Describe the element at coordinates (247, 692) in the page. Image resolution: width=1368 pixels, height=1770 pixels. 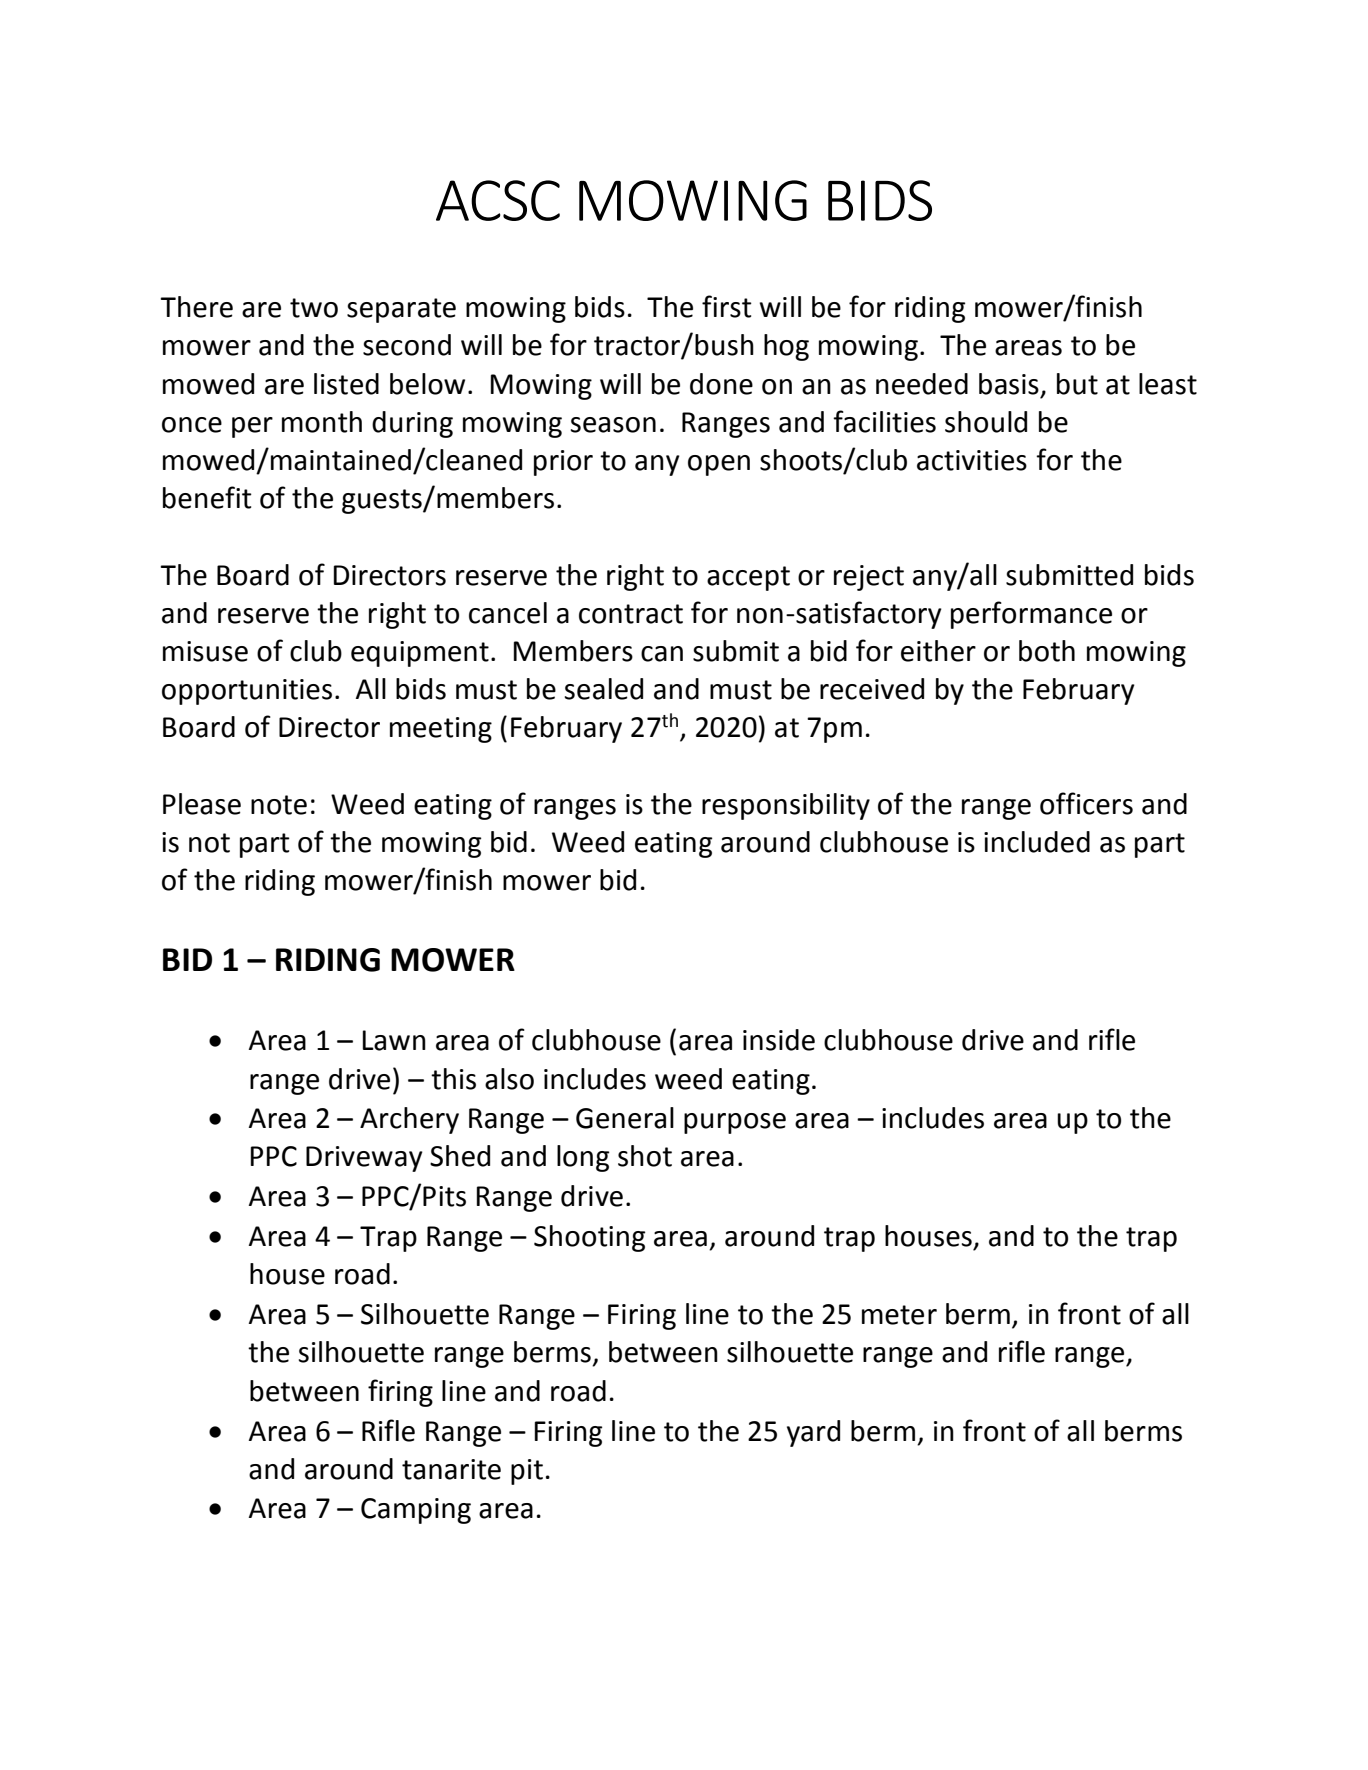
I see `opportunities` at that location.
